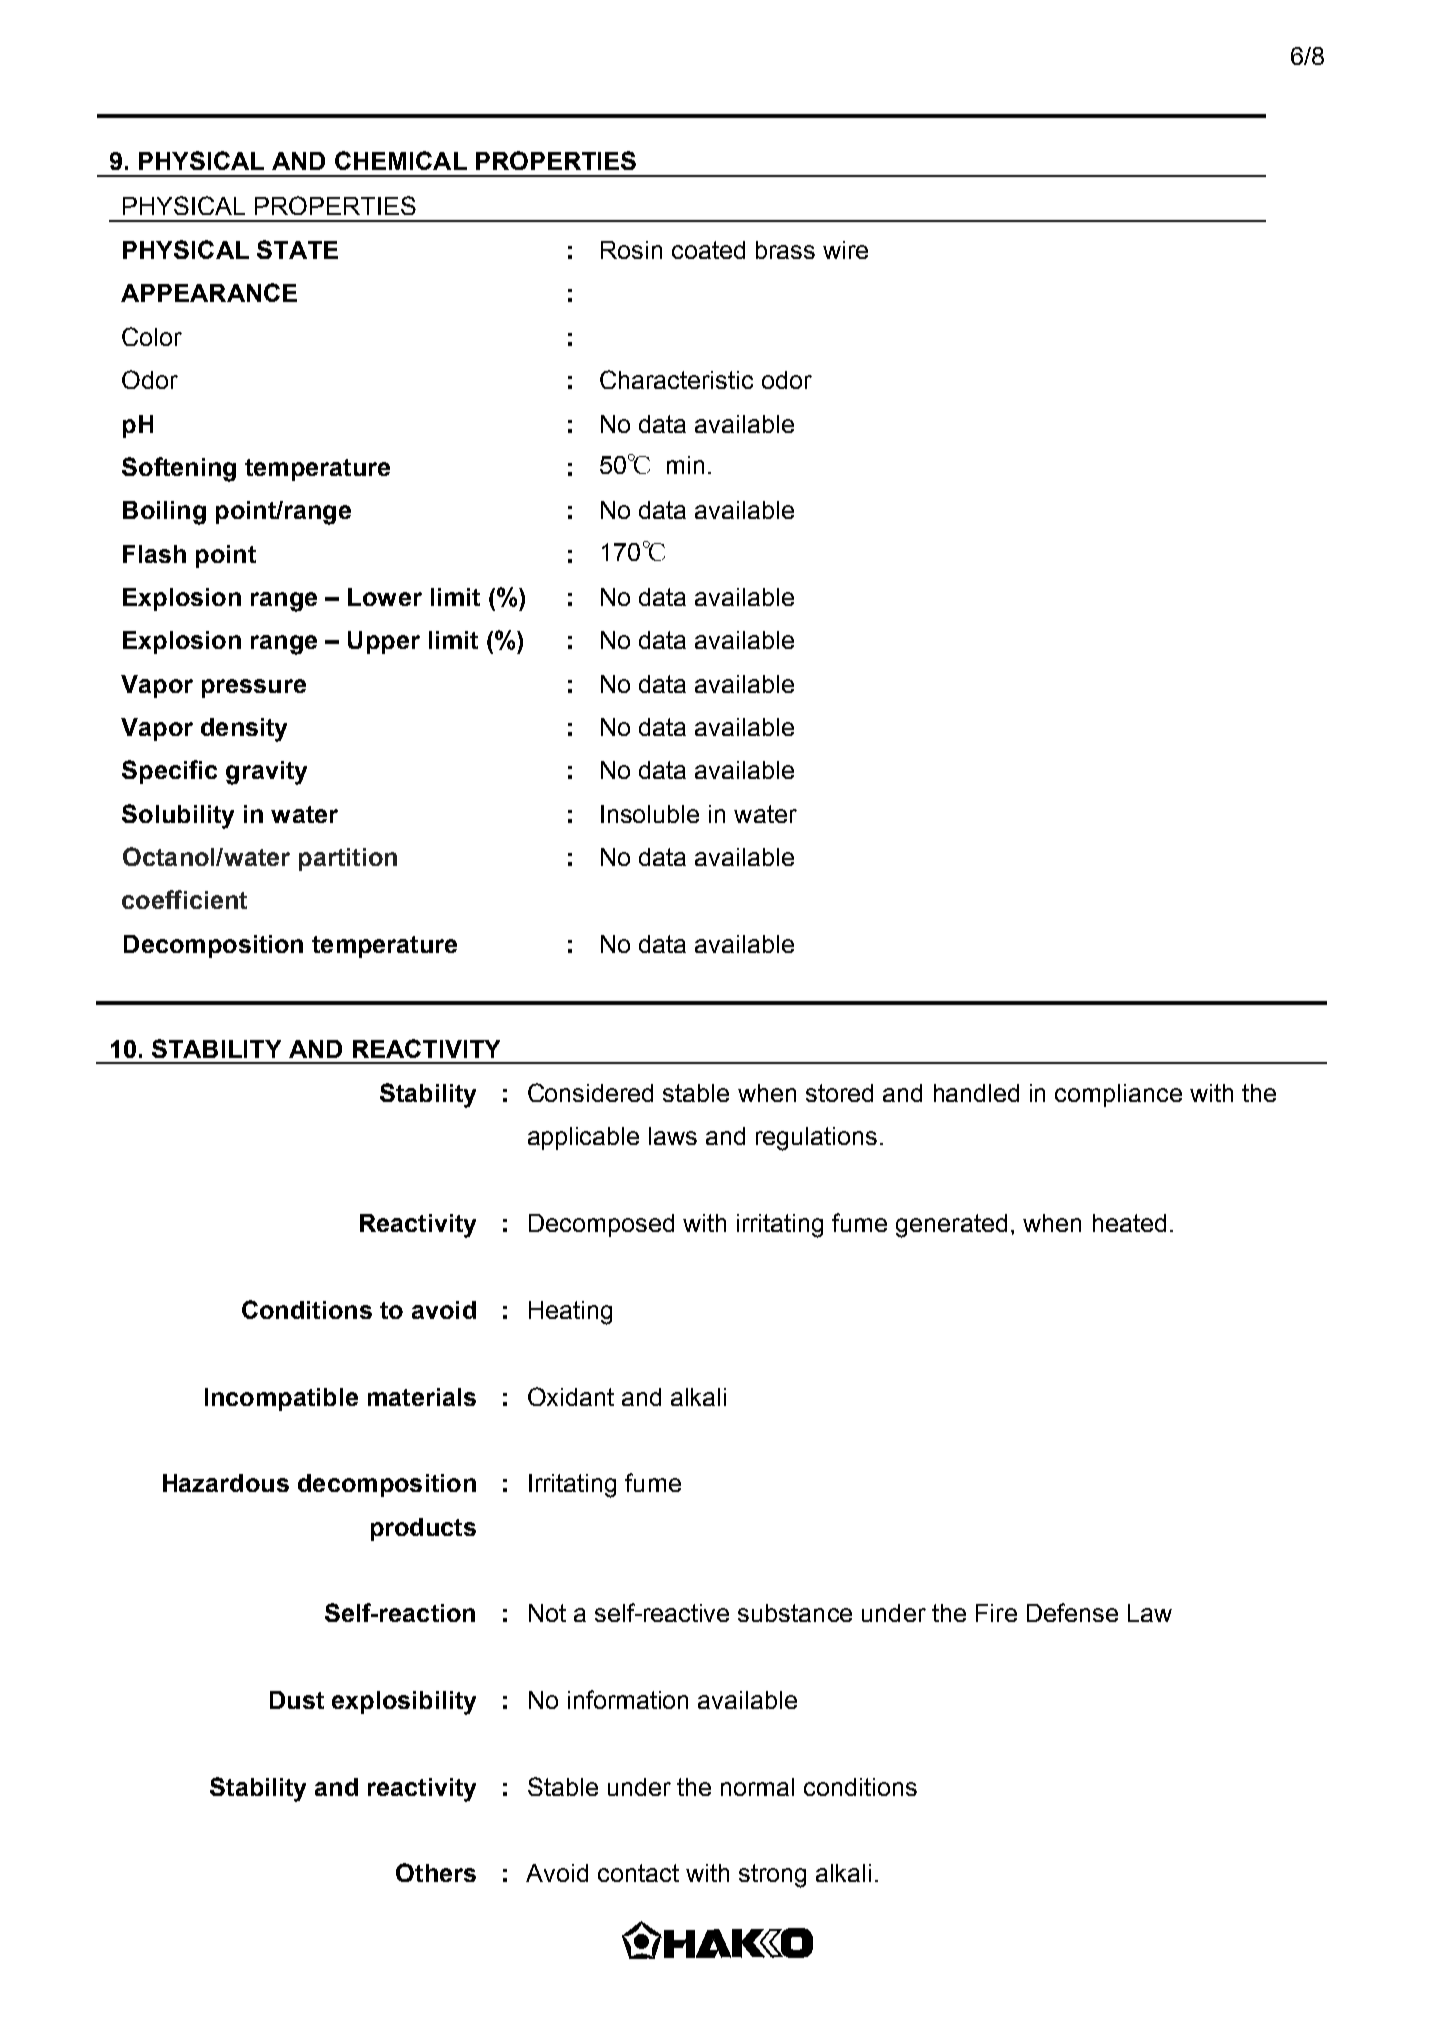  I want to click on Incompatible, so click(281, 1399).
